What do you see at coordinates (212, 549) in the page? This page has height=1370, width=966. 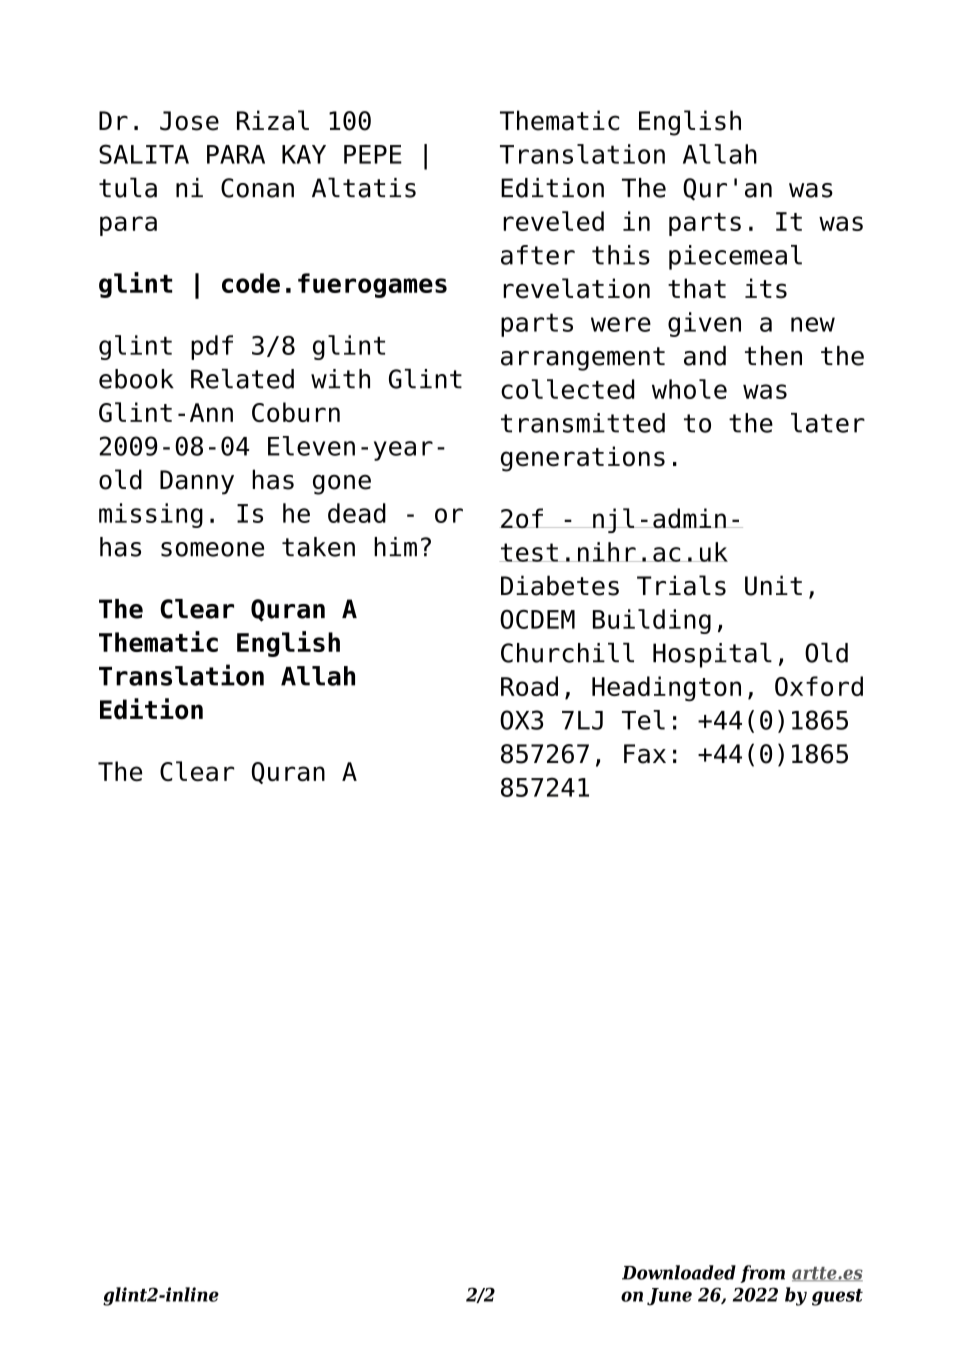 I see `someone` at bounding box center [212, 549].
